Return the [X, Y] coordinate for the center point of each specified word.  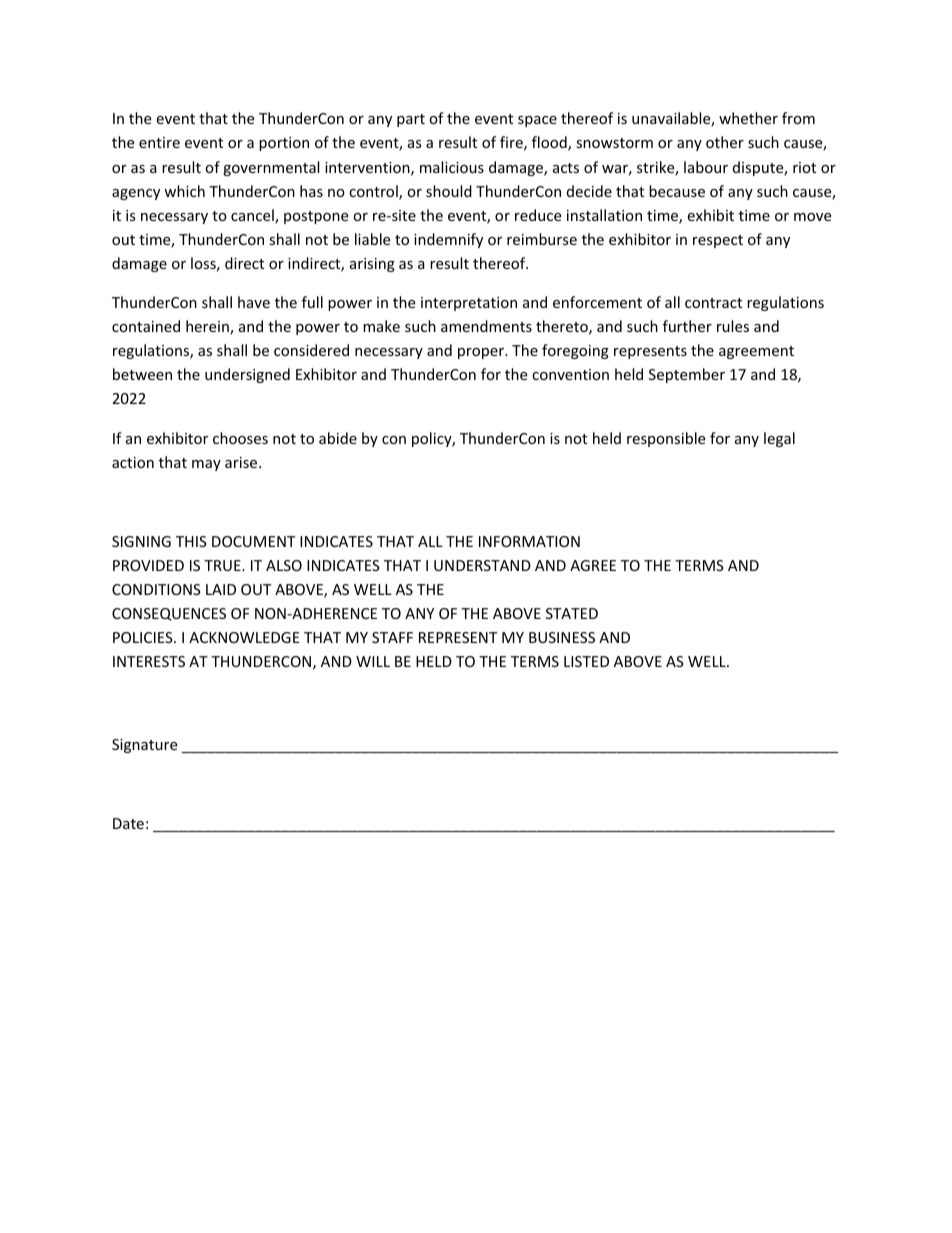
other [725, 142]
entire [159, 142]
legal [779, 439]
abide [338, 438]
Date [128, 823]
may [206, 465]
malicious [452, 167]
